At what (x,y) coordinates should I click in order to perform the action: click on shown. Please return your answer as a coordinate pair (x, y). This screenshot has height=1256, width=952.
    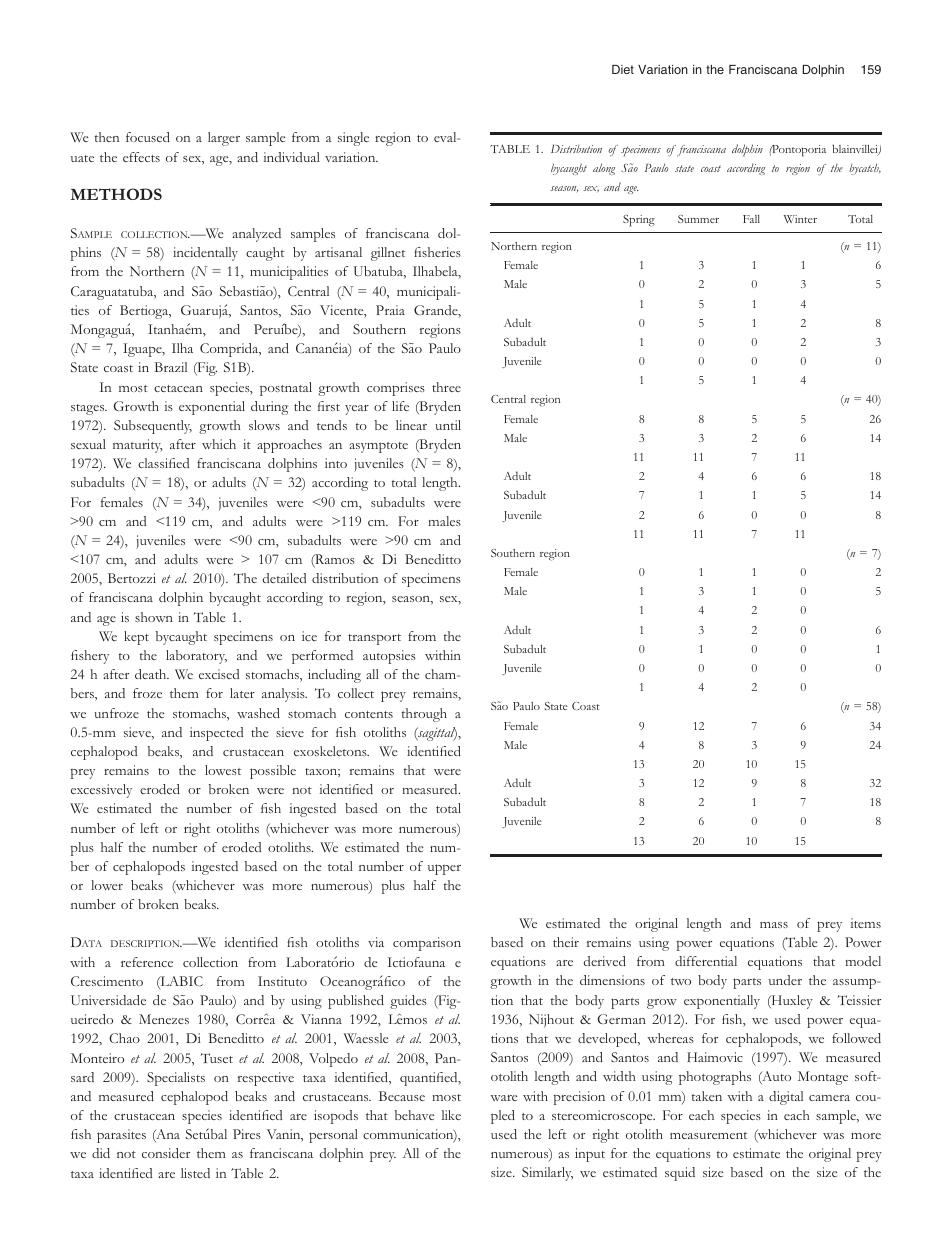
    Looking at the image, I should click on (154, 617).
